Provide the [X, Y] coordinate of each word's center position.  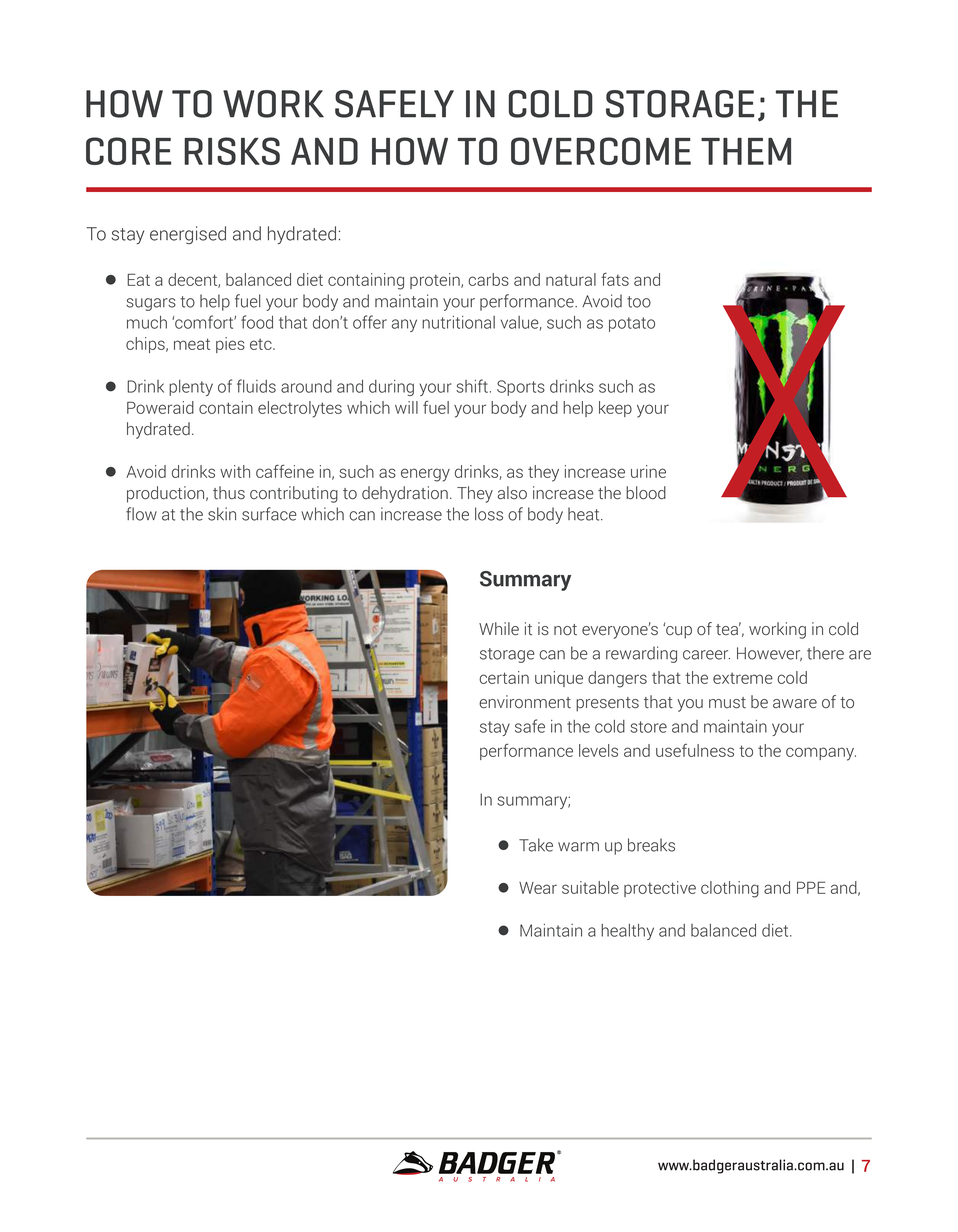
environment [525, 702]
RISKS [232, 151]
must [727, 703]
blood [646, 493]
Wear [538, 888]
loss [489, 514]
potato [632, 324]
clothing [730, 889]
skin [222, 514]
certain [504, 677]
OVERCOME [601, 151]
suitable [590, 887]
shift [473, 386]
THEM [746, 151]
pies [230, 345]
